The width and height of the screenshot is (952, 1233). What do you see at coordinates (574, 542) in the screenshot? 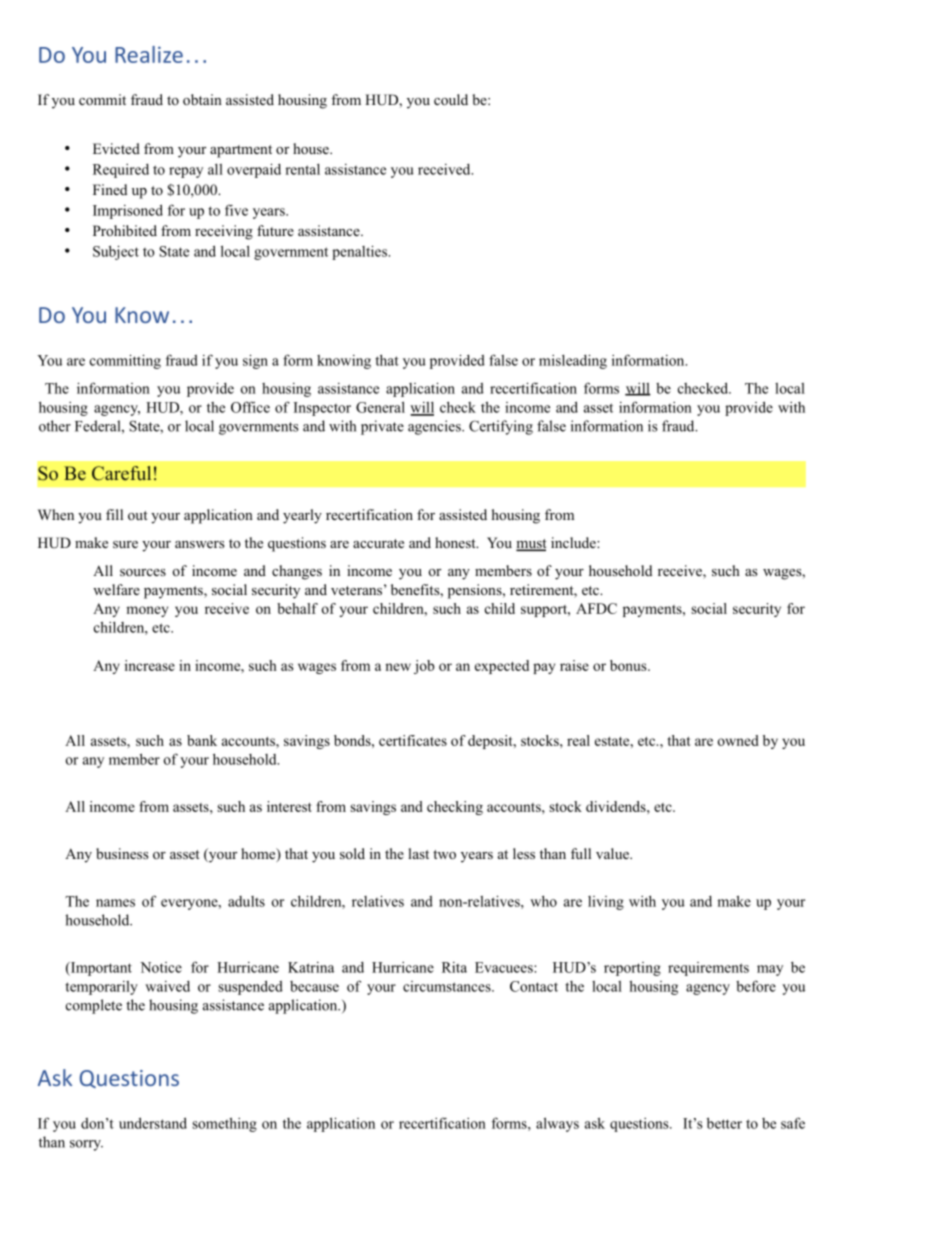
I see `include` at bounding box center [574, 542].
